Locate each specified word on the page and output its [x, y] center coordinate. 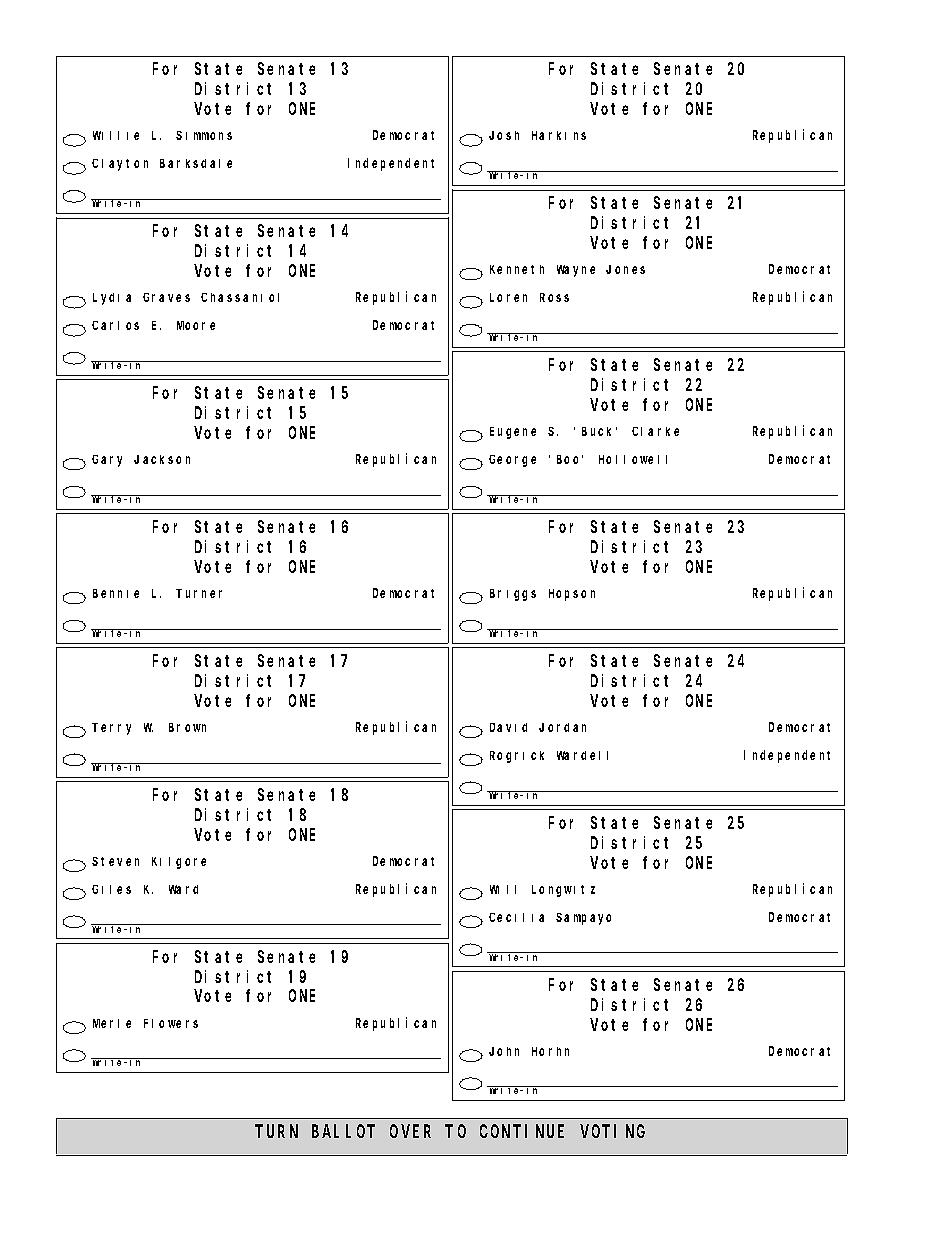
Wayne [576, 271]
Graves [166, 297]
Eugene [513, 433]
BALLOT [343, 1131]
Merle [112, 1023]
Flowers [171, 1023]
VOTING [613, 1131]
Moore [196, 325]
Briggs [513, 595]
